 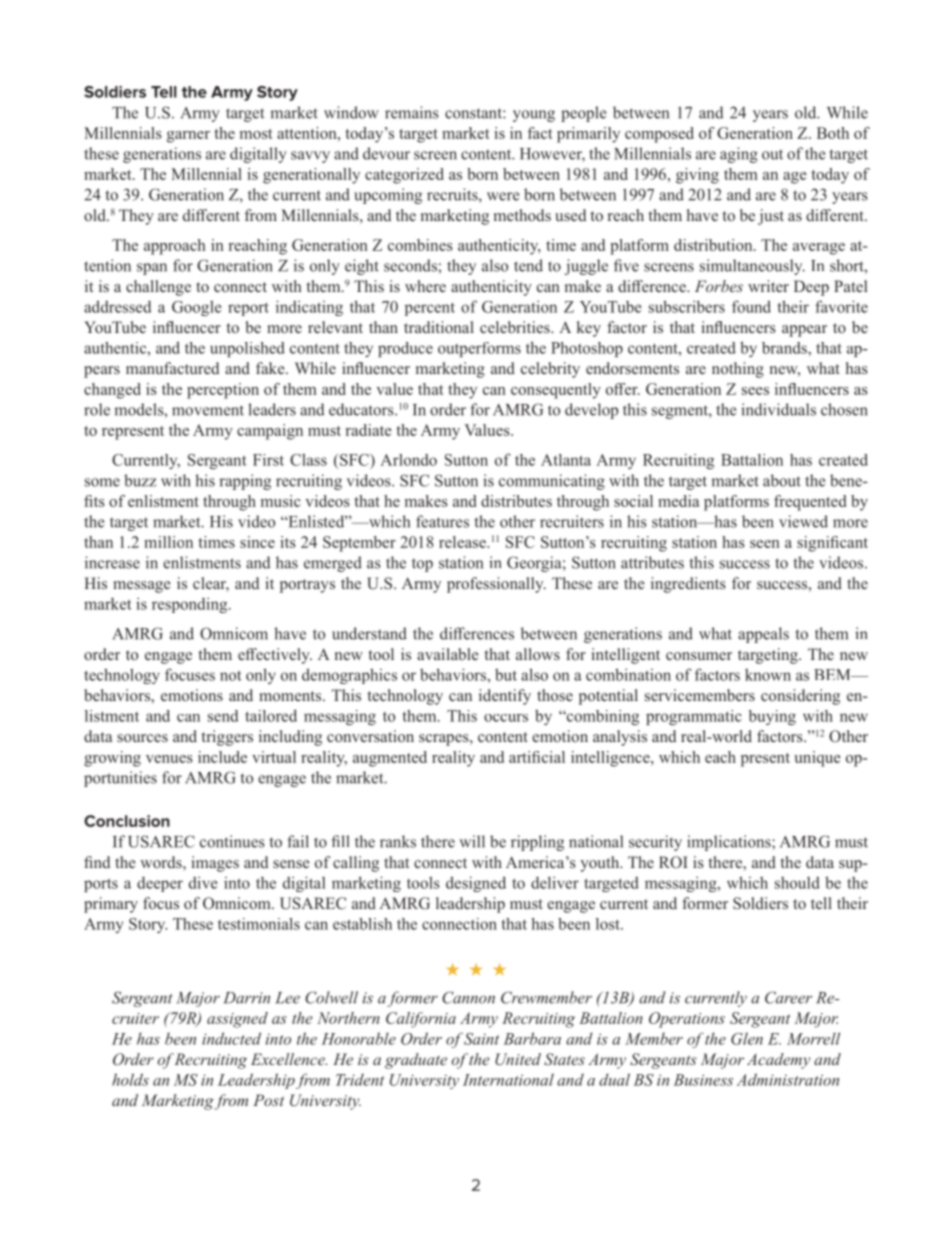 What do you see at coordinates (778, 1061) in the page?
I see `Academy` at bounding box center [778, 1061].
